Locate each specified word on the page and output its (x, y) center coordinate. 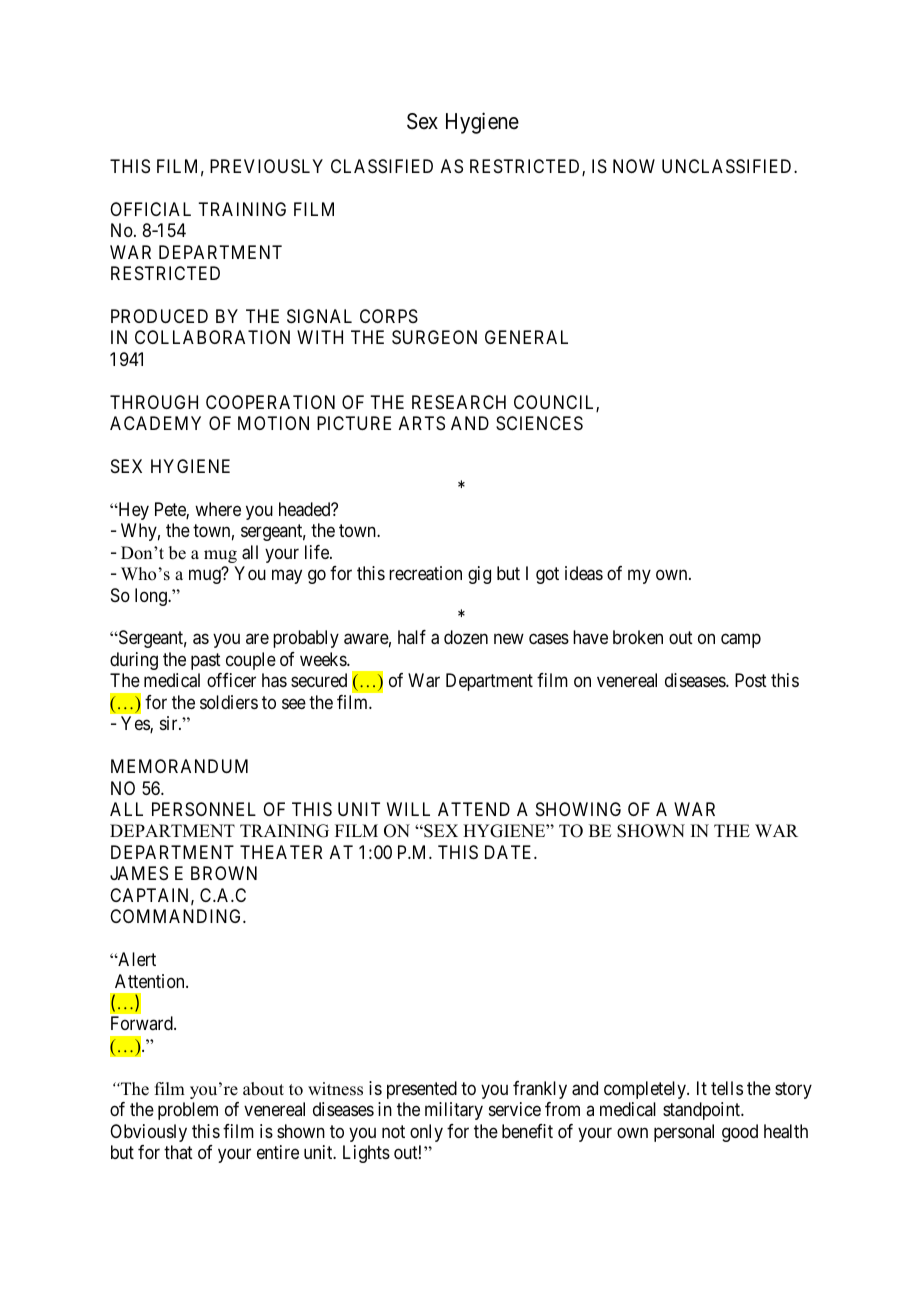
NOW (634, 166)
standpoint (703, 1111)
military (454, 1111)
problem (188, 1111)
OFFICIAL (150, 209)
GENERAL (526, 337)
